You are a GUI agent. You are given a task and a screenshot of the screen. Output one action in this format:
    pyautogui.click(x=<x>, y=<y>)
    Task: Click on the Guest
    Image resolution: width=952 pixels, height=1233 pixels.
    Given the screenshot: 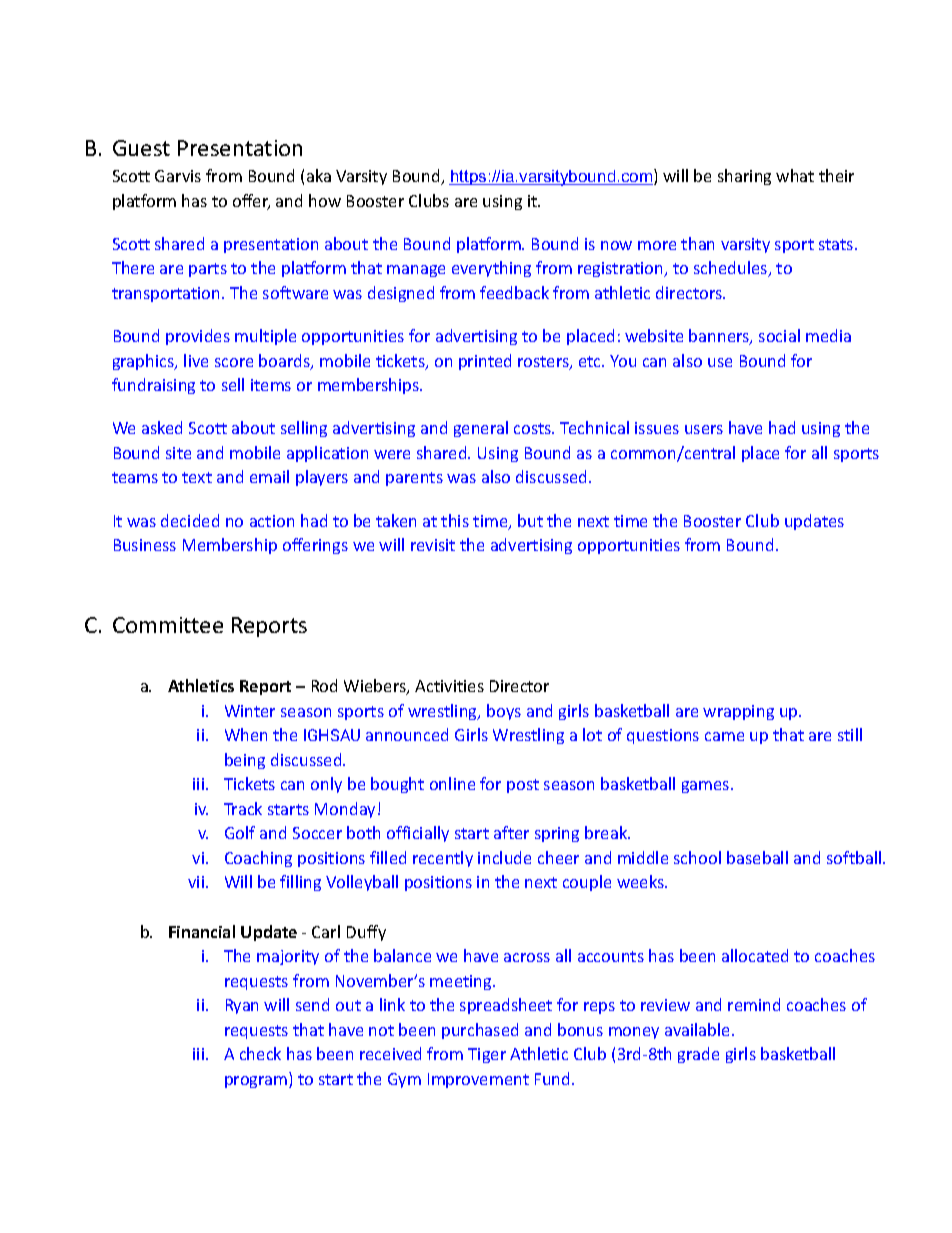 What is the action you would take?
    pyautogui.click(x=141, y=148)
